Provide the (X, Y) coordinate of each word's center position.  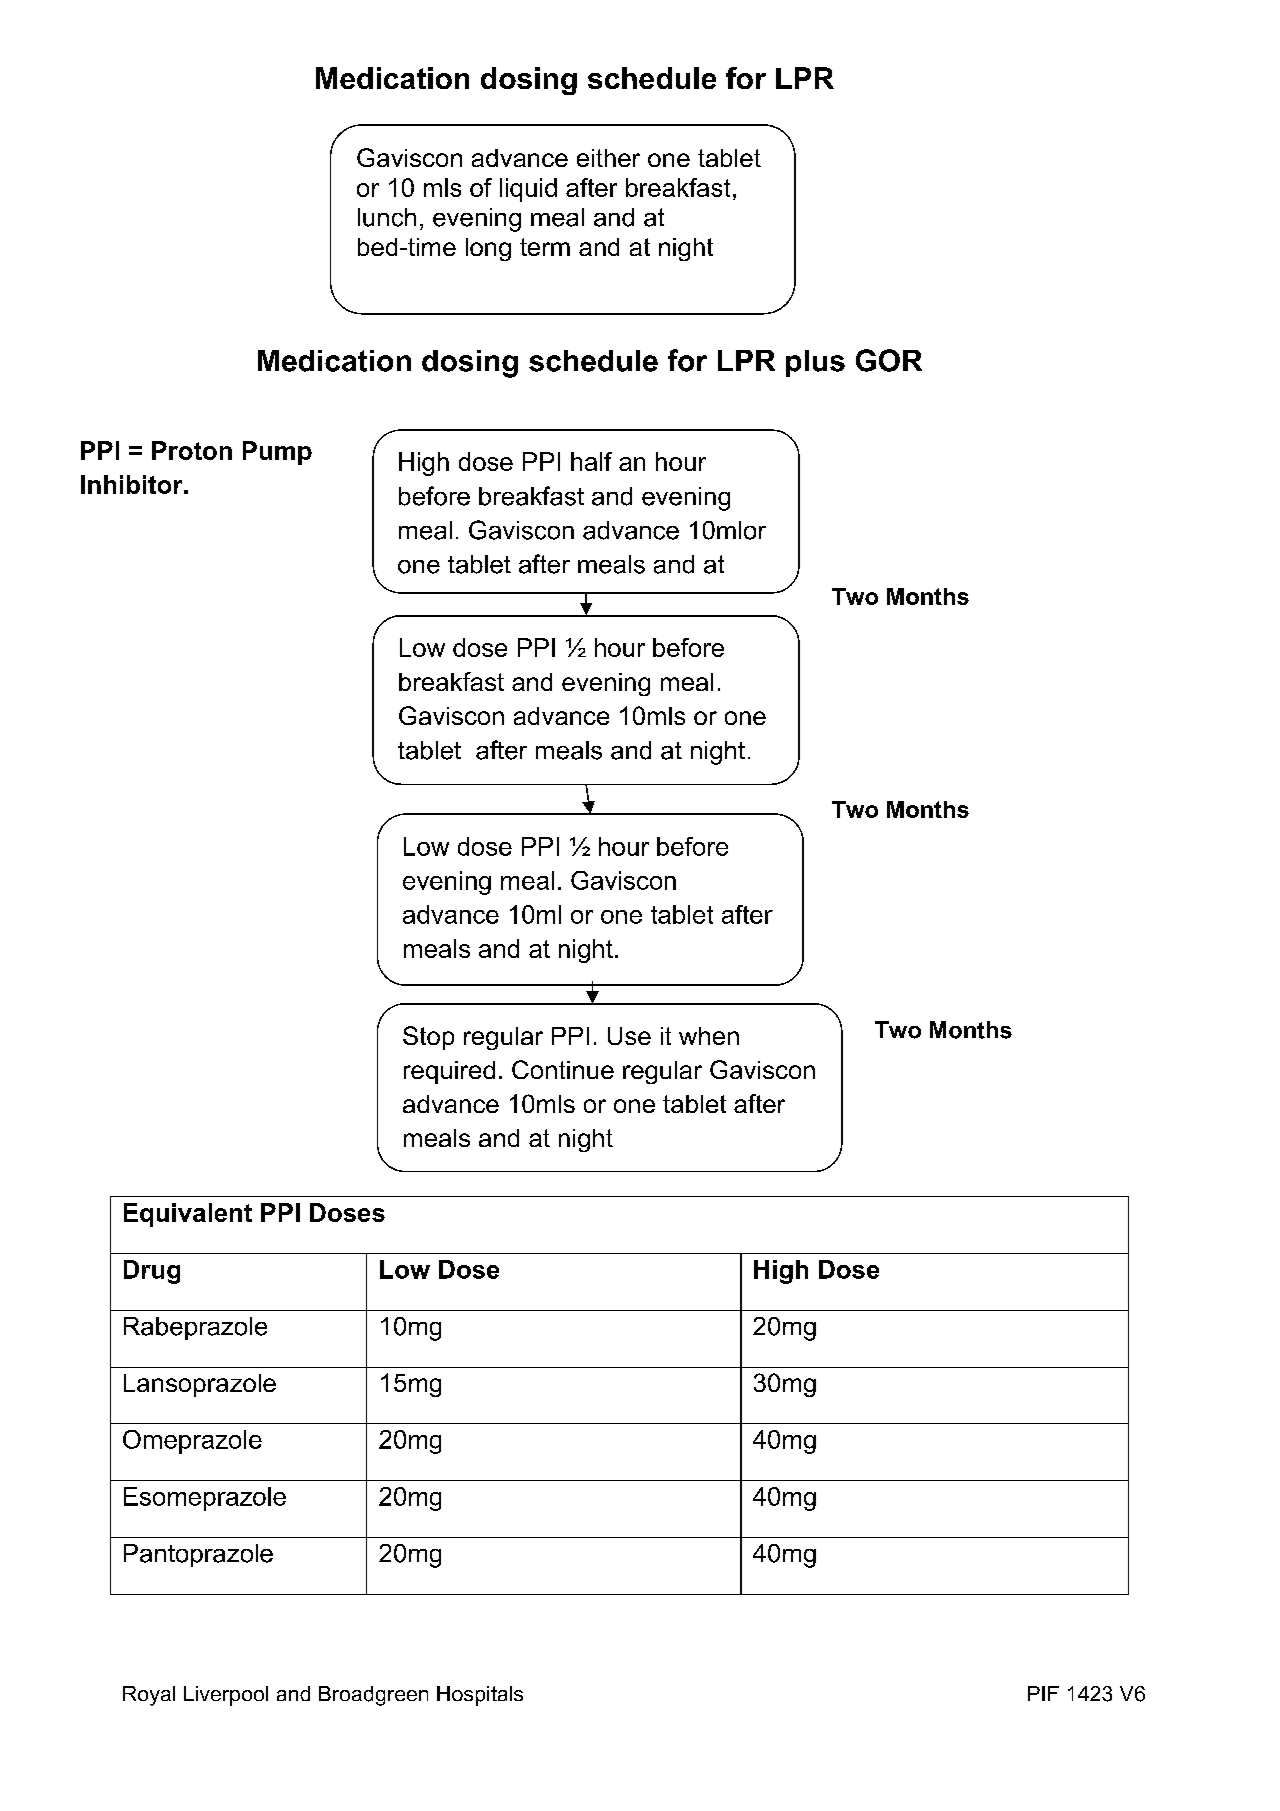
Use (629, 1036)
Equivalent (188, 1215)
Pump (277, 453)
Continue (563, 1069)
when (709, 1036)
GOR (889, 360)
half (591, 461)
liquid (528, 190)
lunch (387, 217)
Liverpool (226, 1696)
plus (815, 363)
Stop (428, 1038)
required (449, 1072)
